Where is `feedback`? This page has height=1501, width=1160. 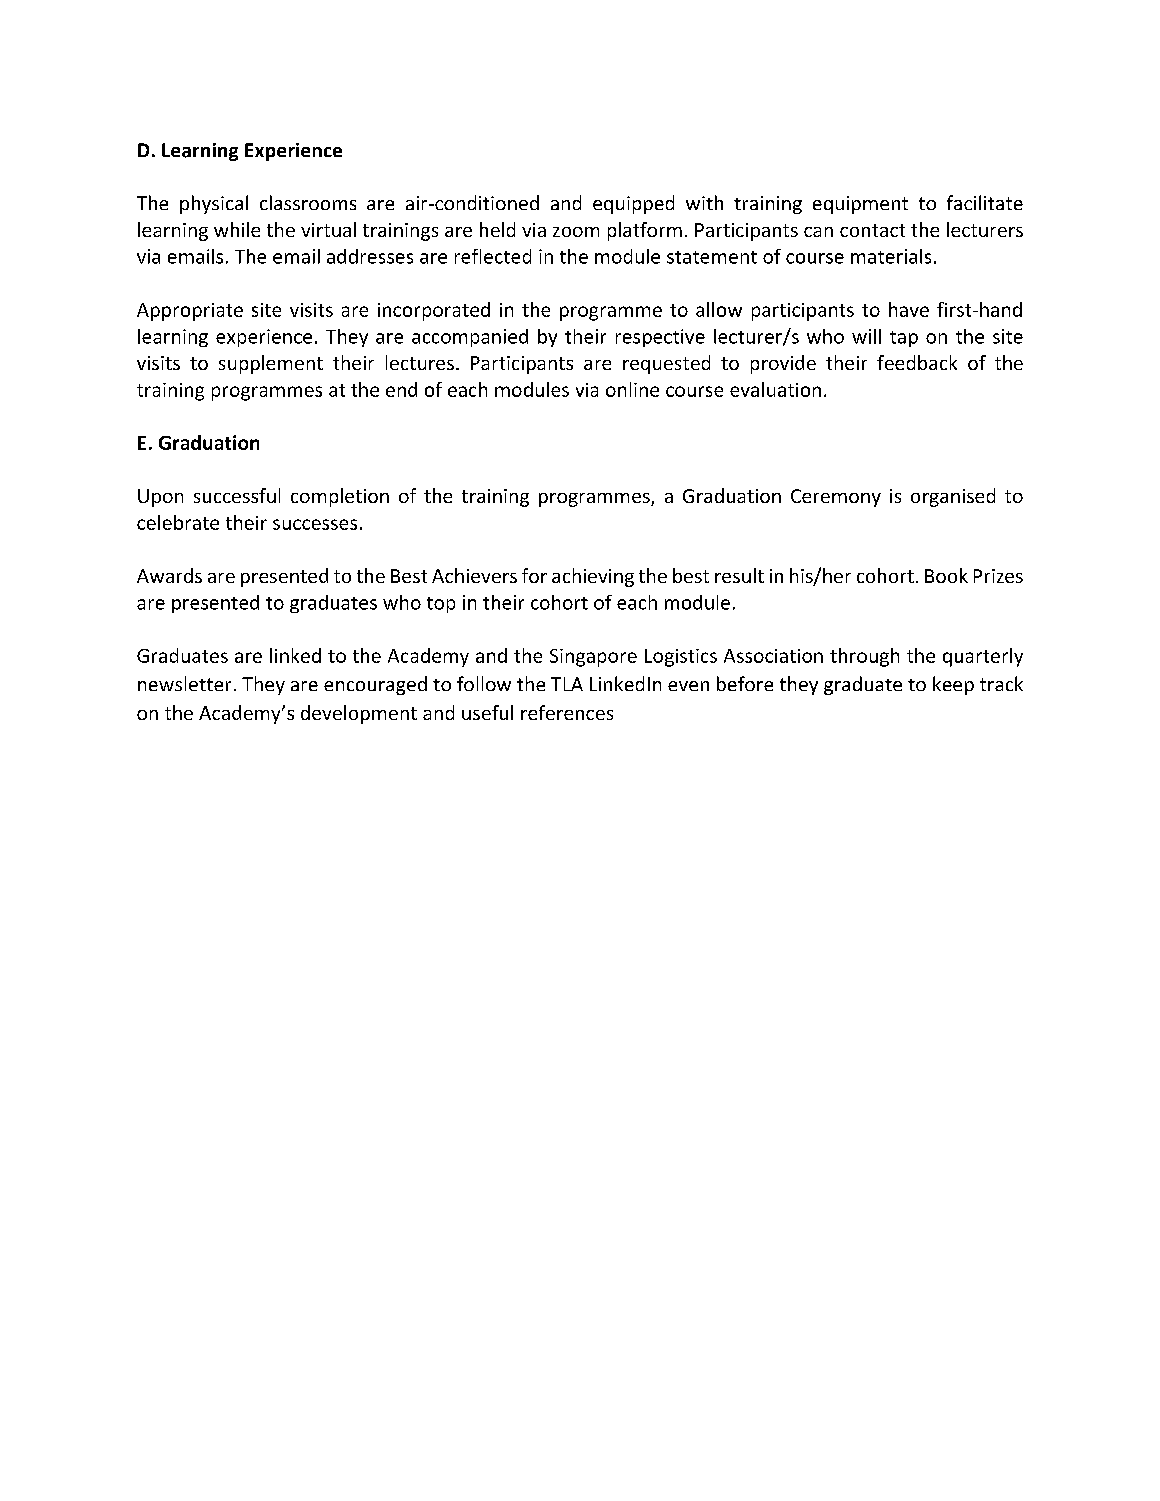
feedback is located at coordinates (917, 362).
